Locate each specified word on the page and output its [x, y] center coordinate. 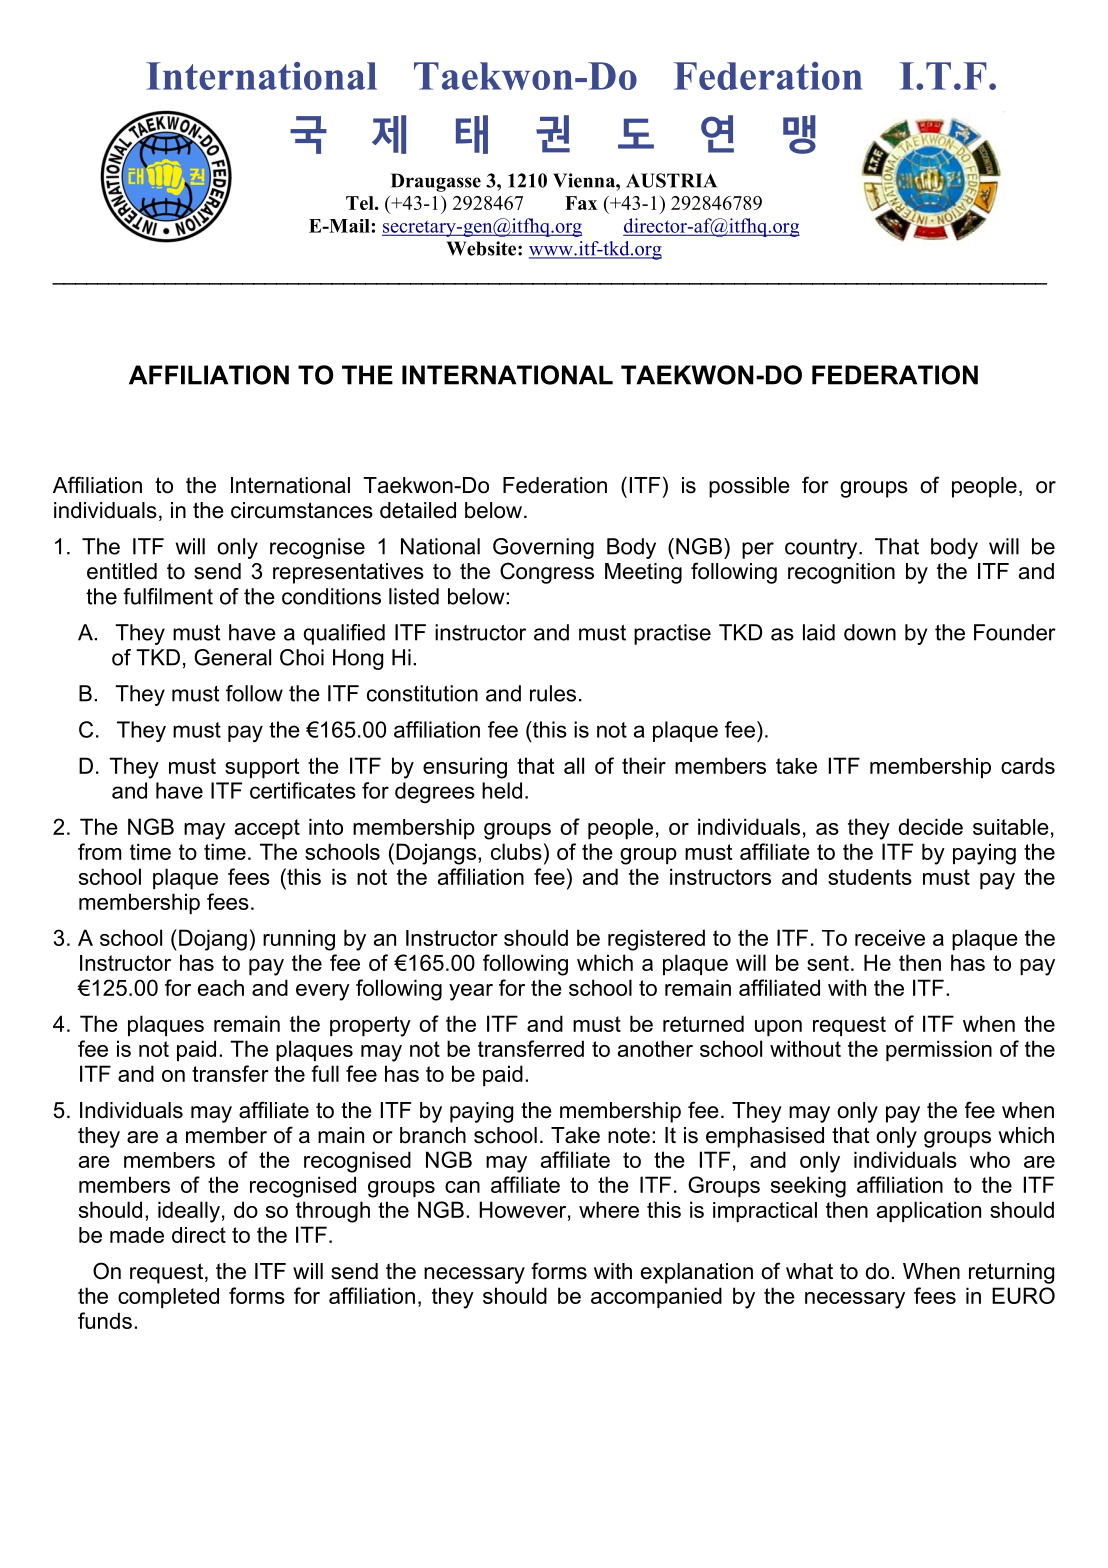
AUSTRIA [671, 180]
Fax [581, 203]
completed [168, 1298]
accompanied [656, 1297]
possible [749, 487]
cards [1028, 765]
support [262, 768]
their [644, 765]
